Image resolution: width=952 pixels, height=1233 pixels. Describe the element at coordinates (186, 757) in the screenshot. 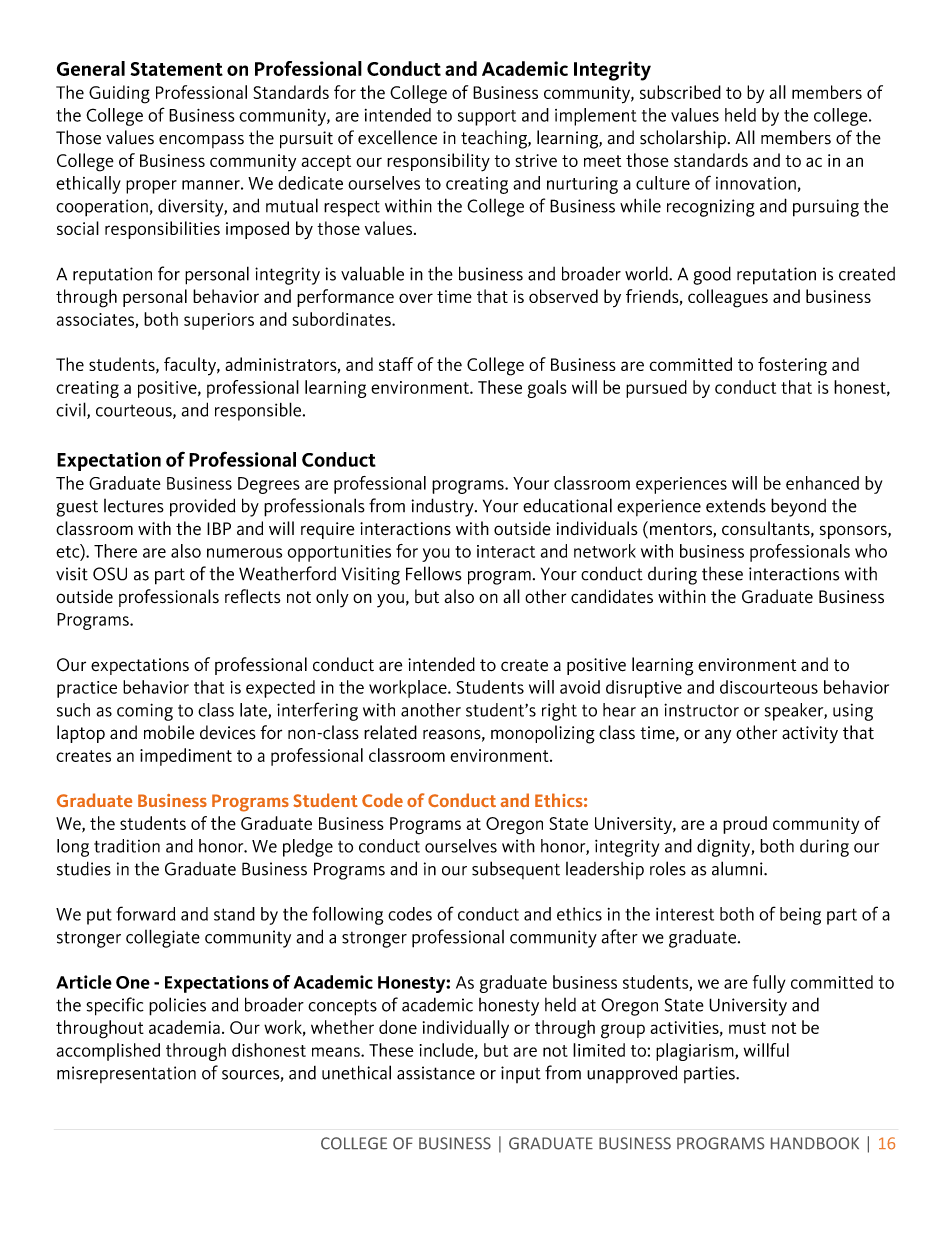

I see `impediment` at that location.
